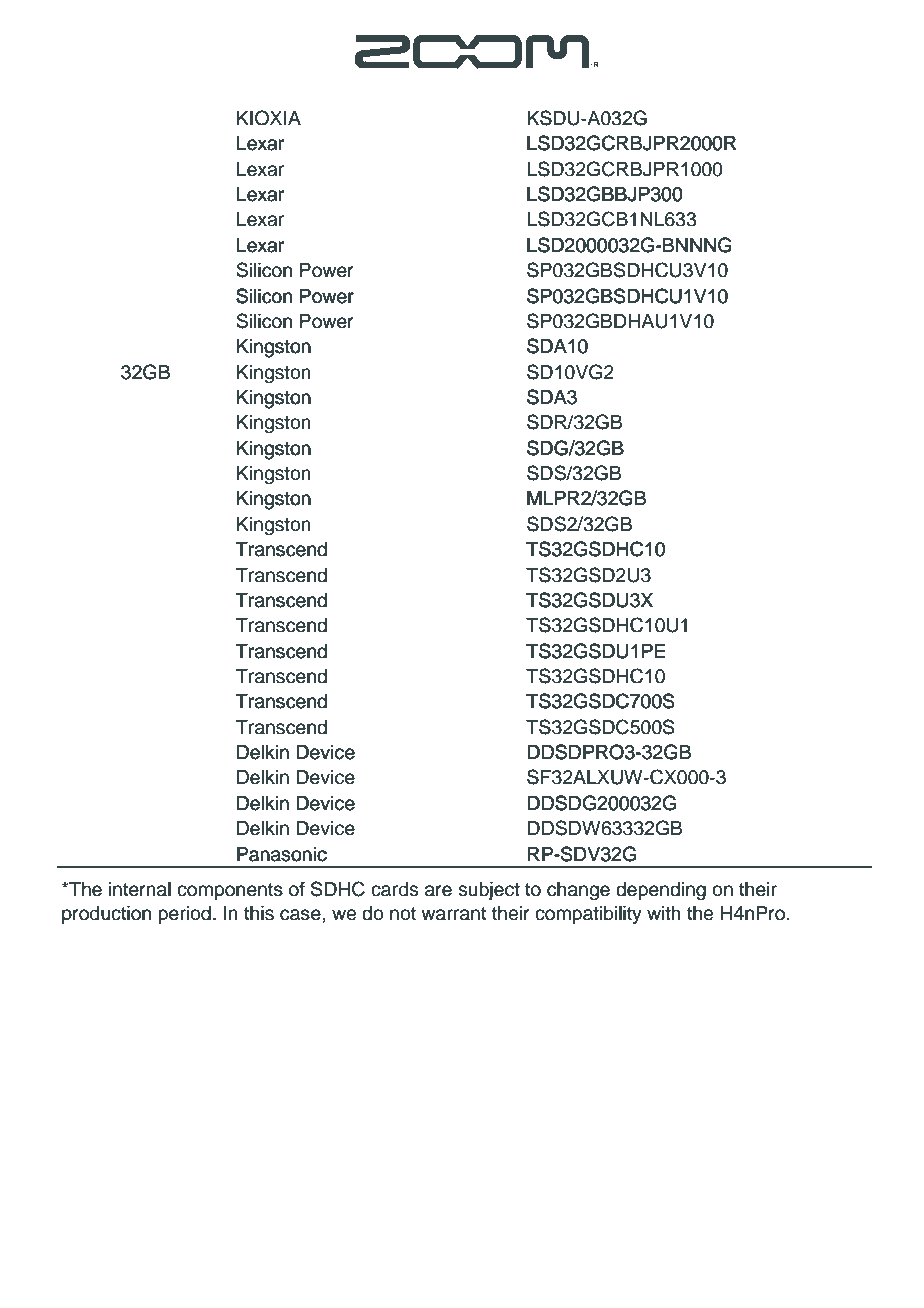 The width and height of the page is (924, 1308). I want to click on components, so click(230, 891).
